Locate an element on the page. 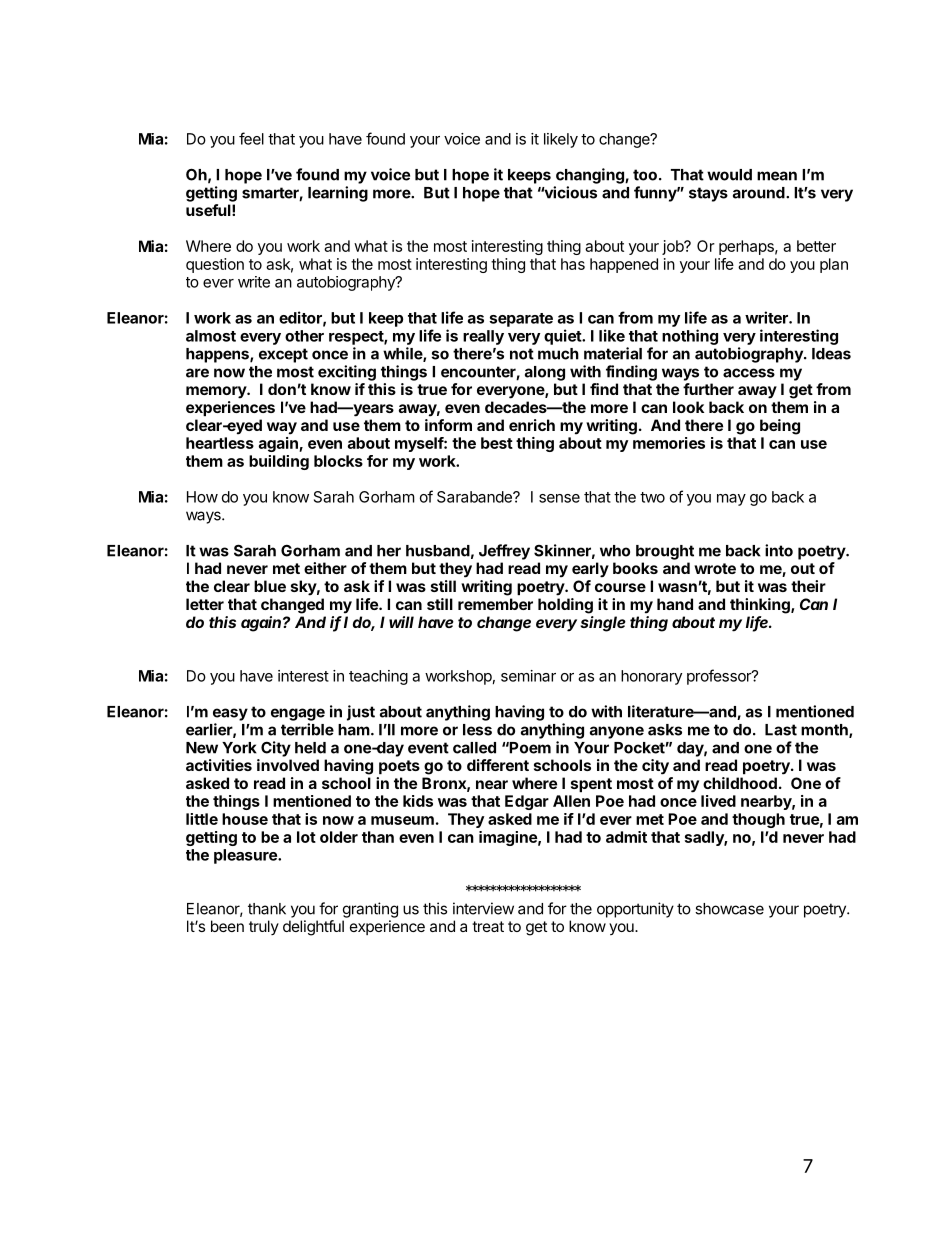  either is located at coordinates (325, 568).
